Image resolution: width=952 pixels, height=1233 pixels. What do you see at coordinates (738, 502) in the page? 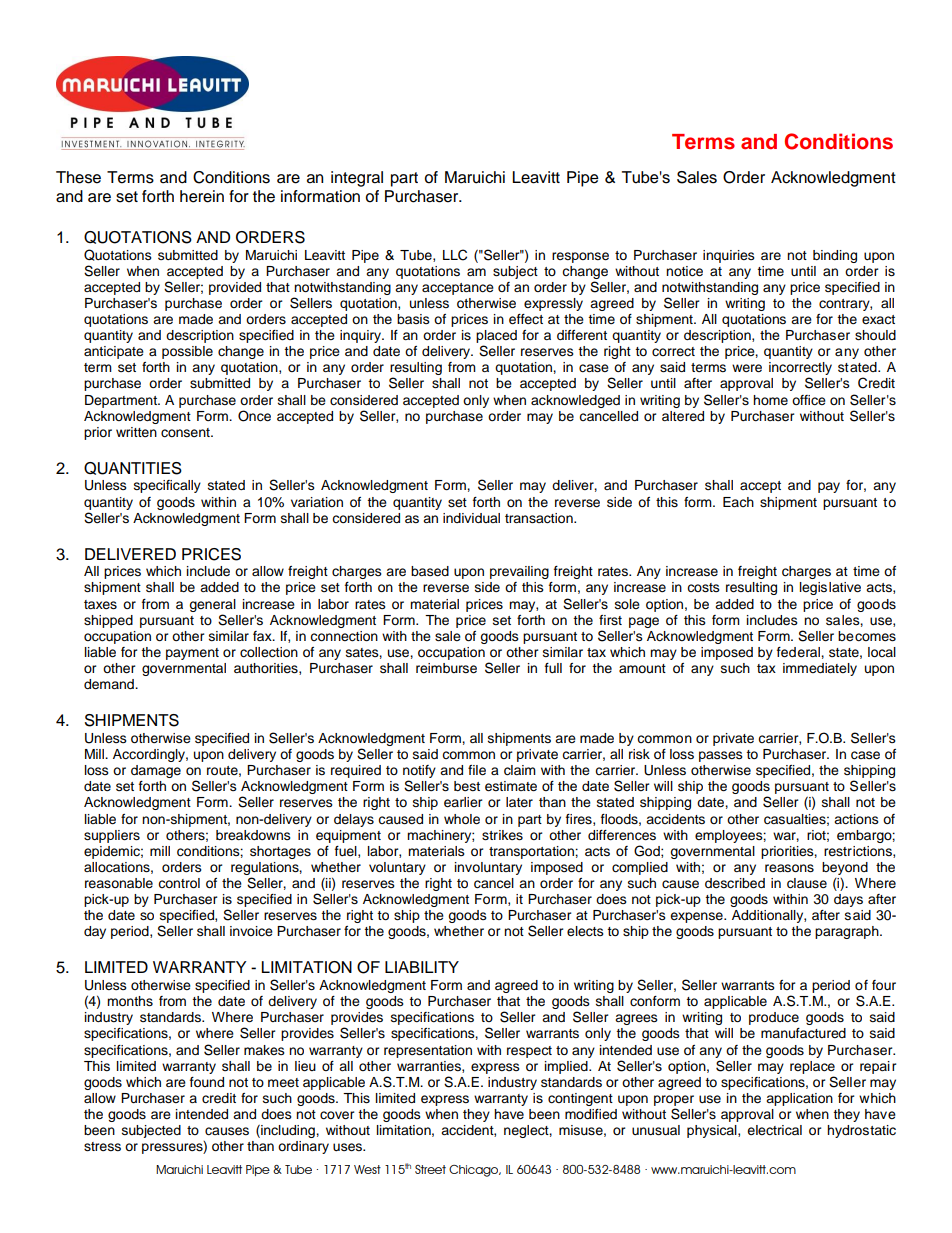
I see `Each` at bounding box center [738, 502].
